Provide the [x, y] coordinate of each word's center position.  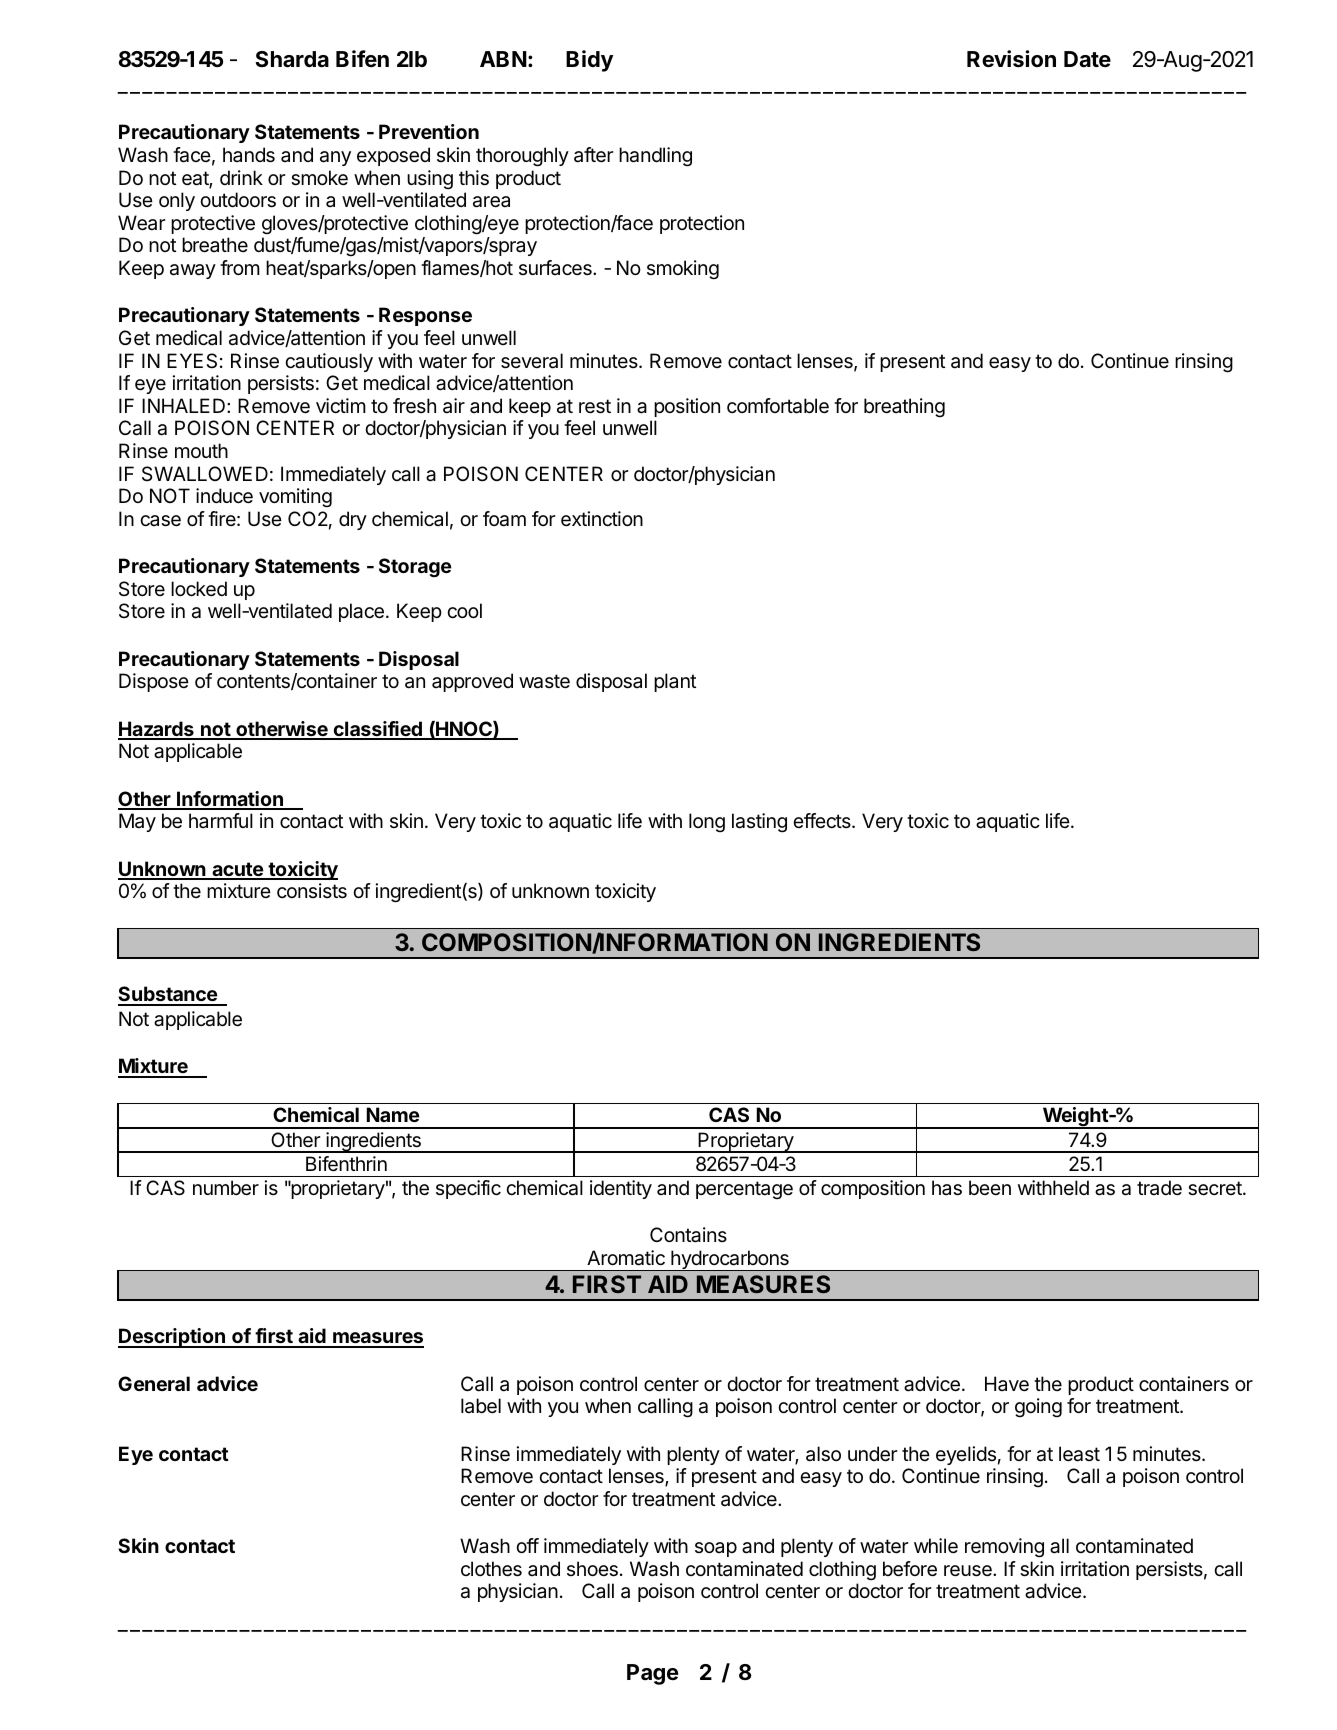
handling [655, 157]
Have [1007, 1384]
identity [621, 1189]
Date [1087, 59]
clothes [491, 1569]
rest [595, 406]
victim [341, 405]
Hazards [157, 730]
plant [675, 682]
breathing [904, 408]
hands [249, 155]
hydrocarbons [730, 1261]
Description [172, 1338]
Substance [168, 995]
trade [1159, 1188]
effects [823, 820]
